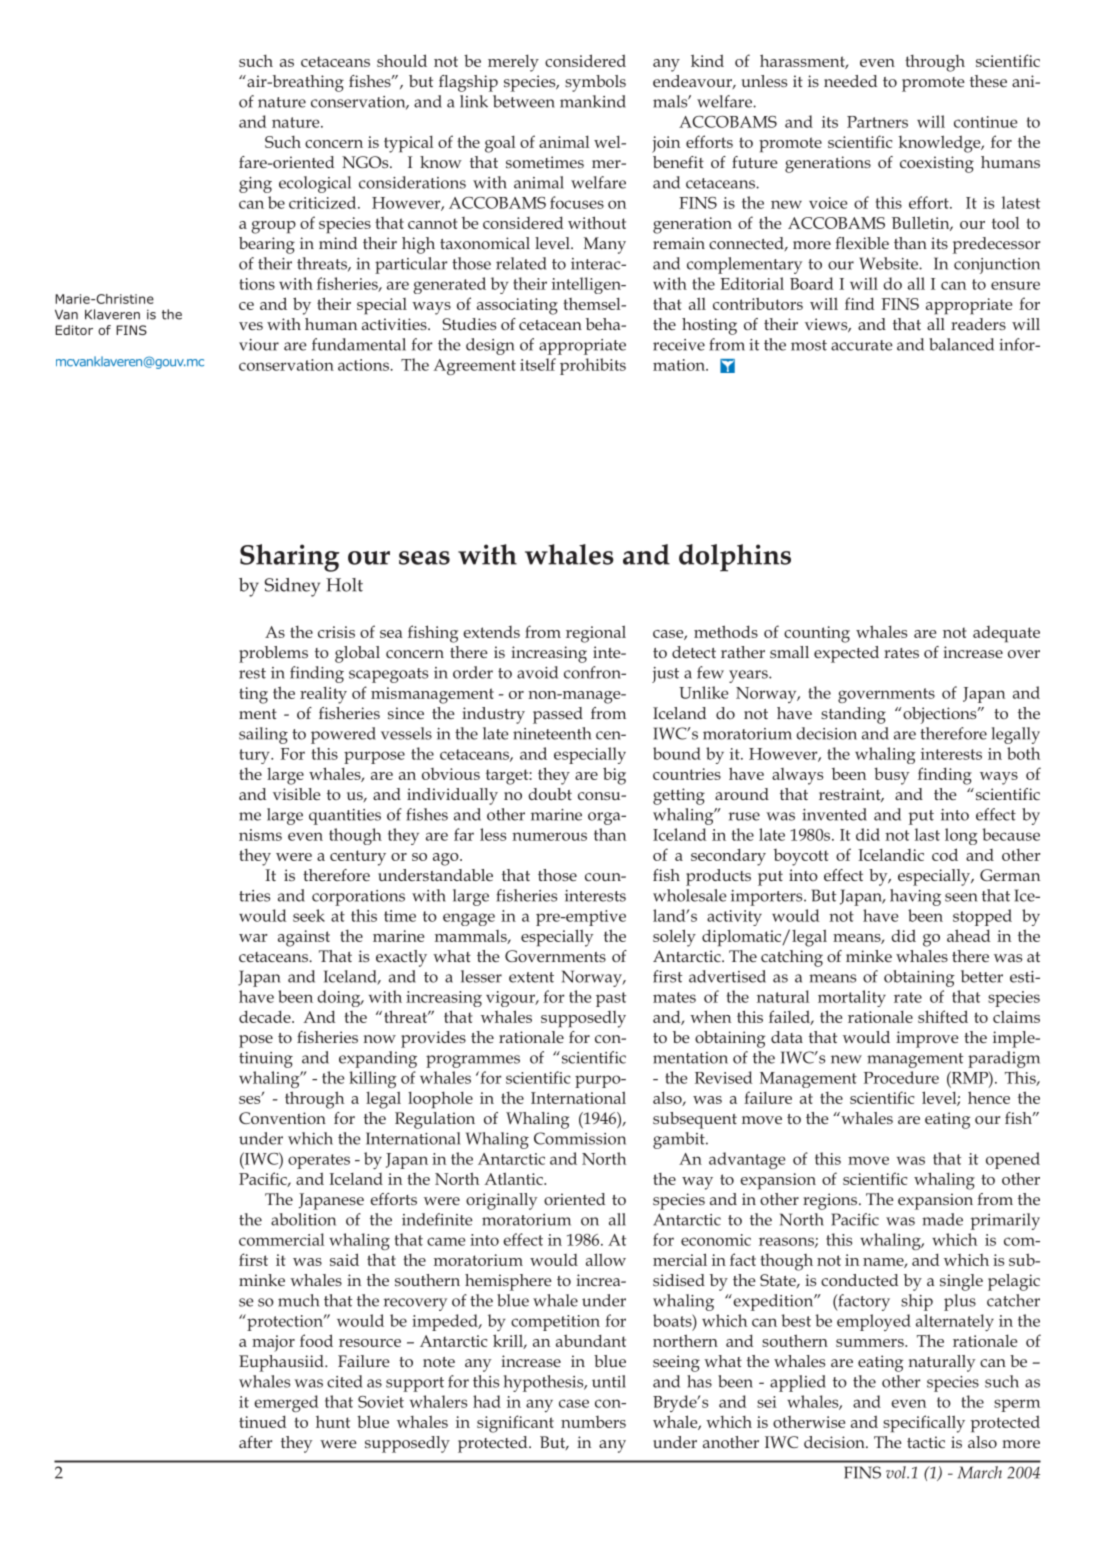 The width and height of the image is (1105, 1564). I want to click on balanced, so click(961, 344).
